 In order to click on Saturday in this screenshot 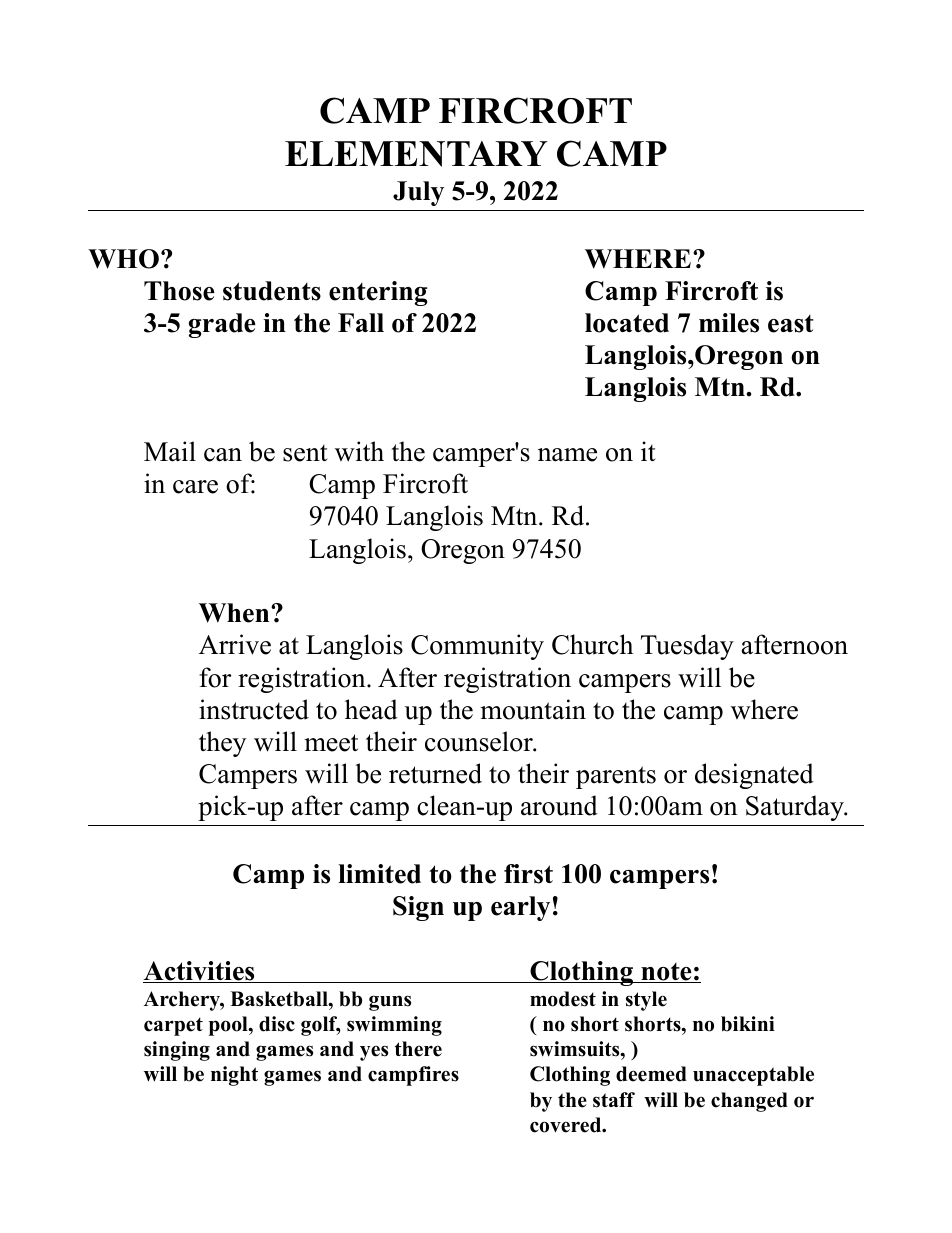, I will do `click(796, 808)`.
